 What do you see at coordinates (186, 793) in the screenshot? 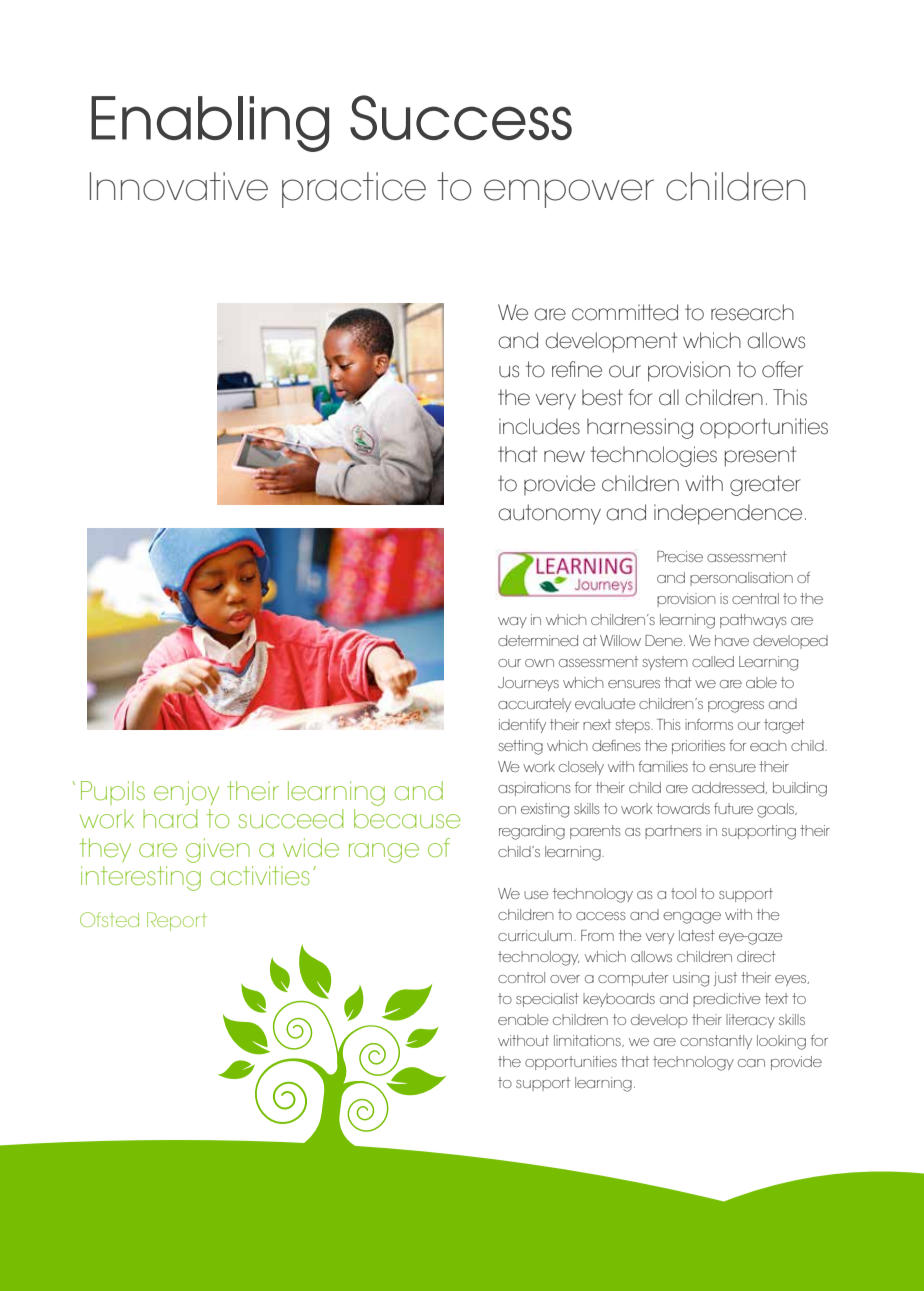
I see `enjoy` at bounding box center [186, 793].
